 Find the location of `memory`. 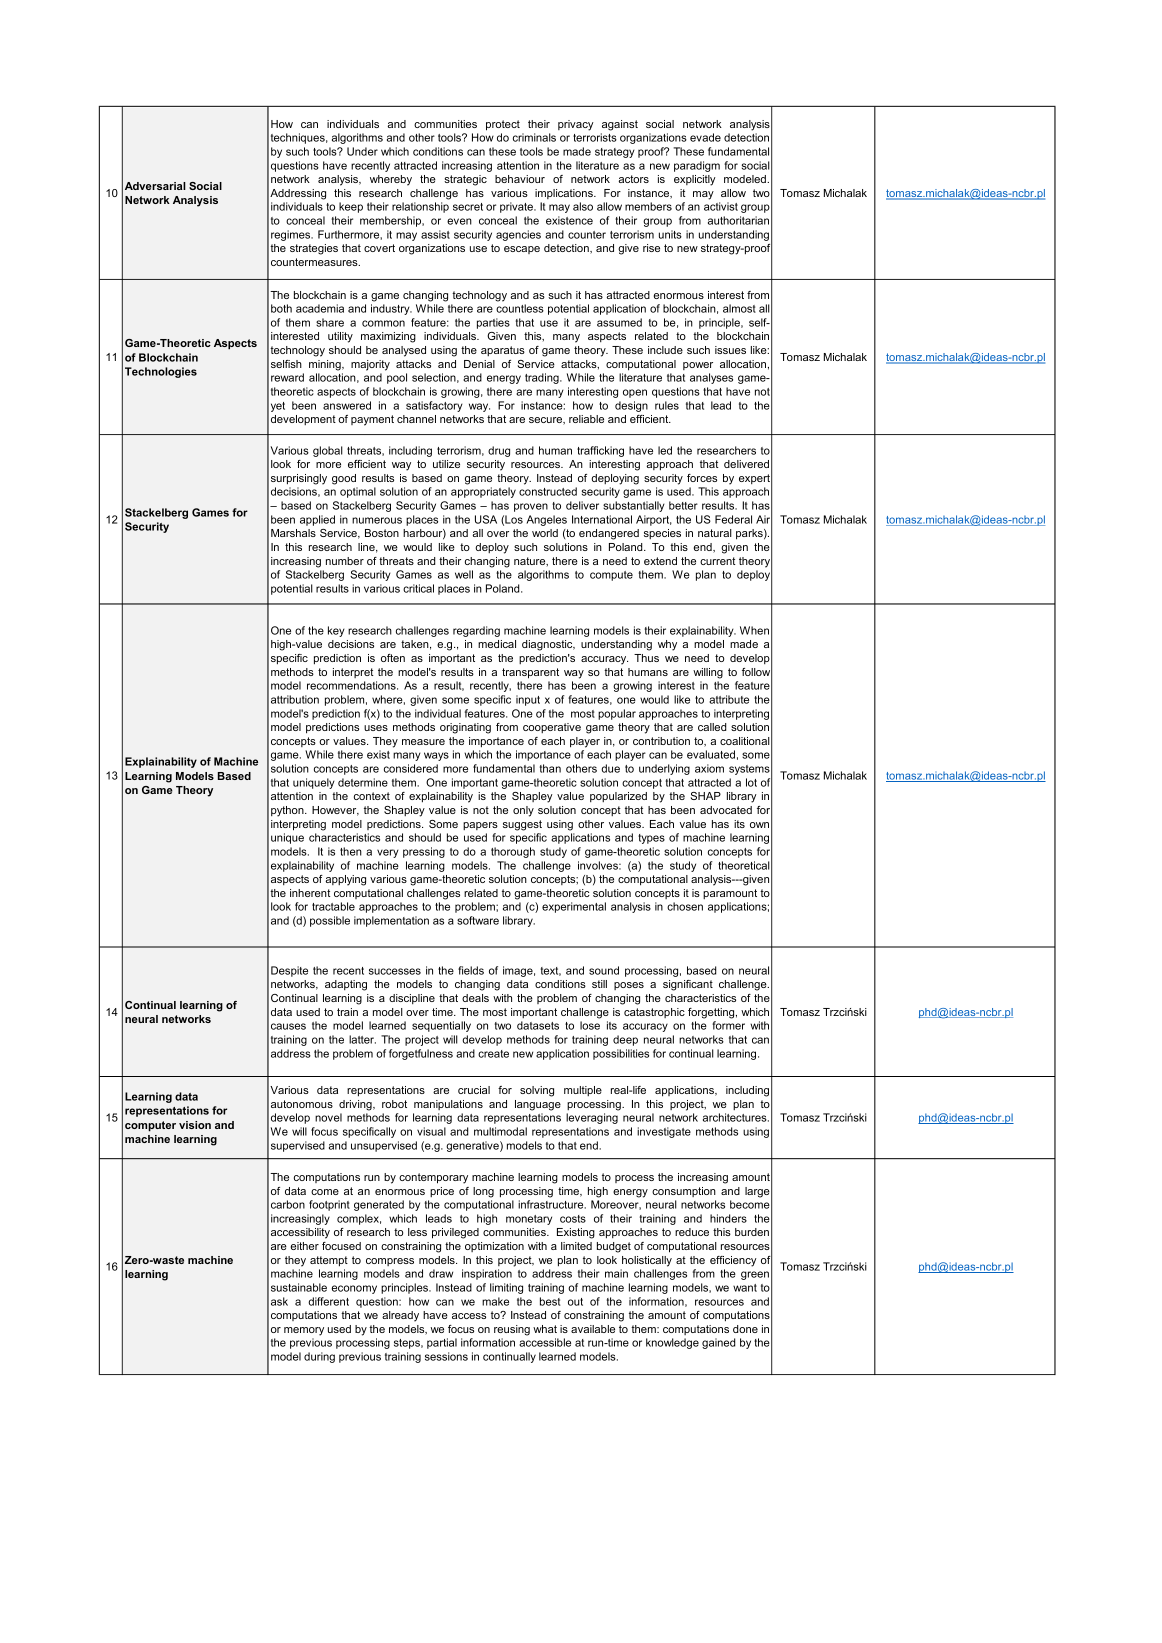

memory is located at coordinates (304, 1331).
